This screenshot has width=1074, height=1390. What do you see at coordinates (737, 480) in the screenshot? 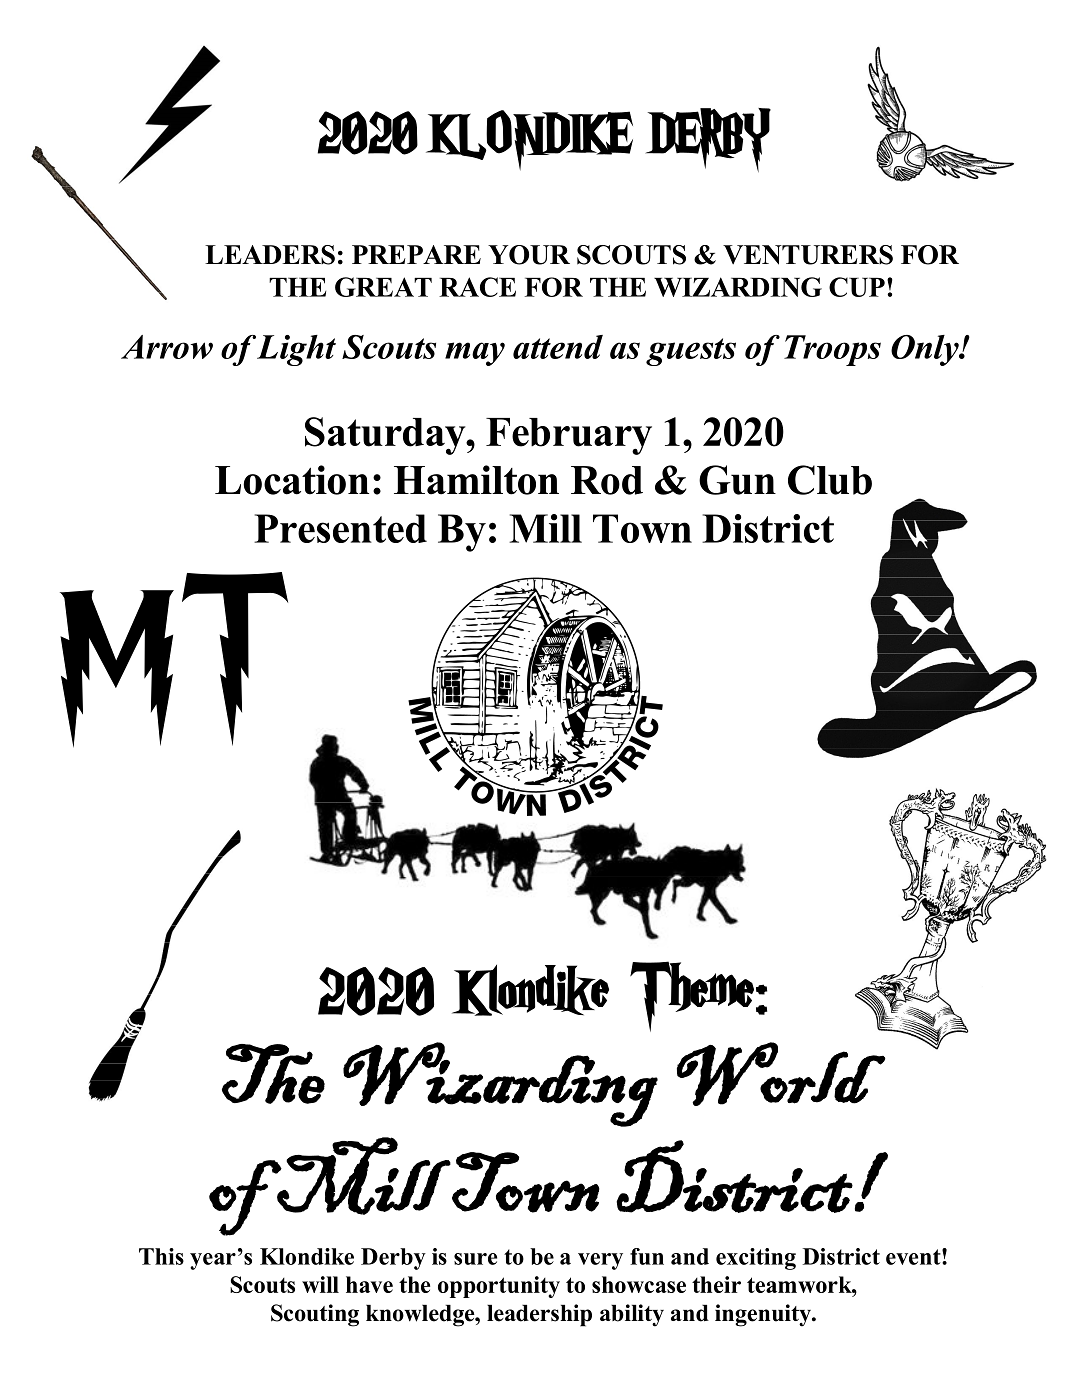
I see `Gun` at bounding box center [737, 480].
